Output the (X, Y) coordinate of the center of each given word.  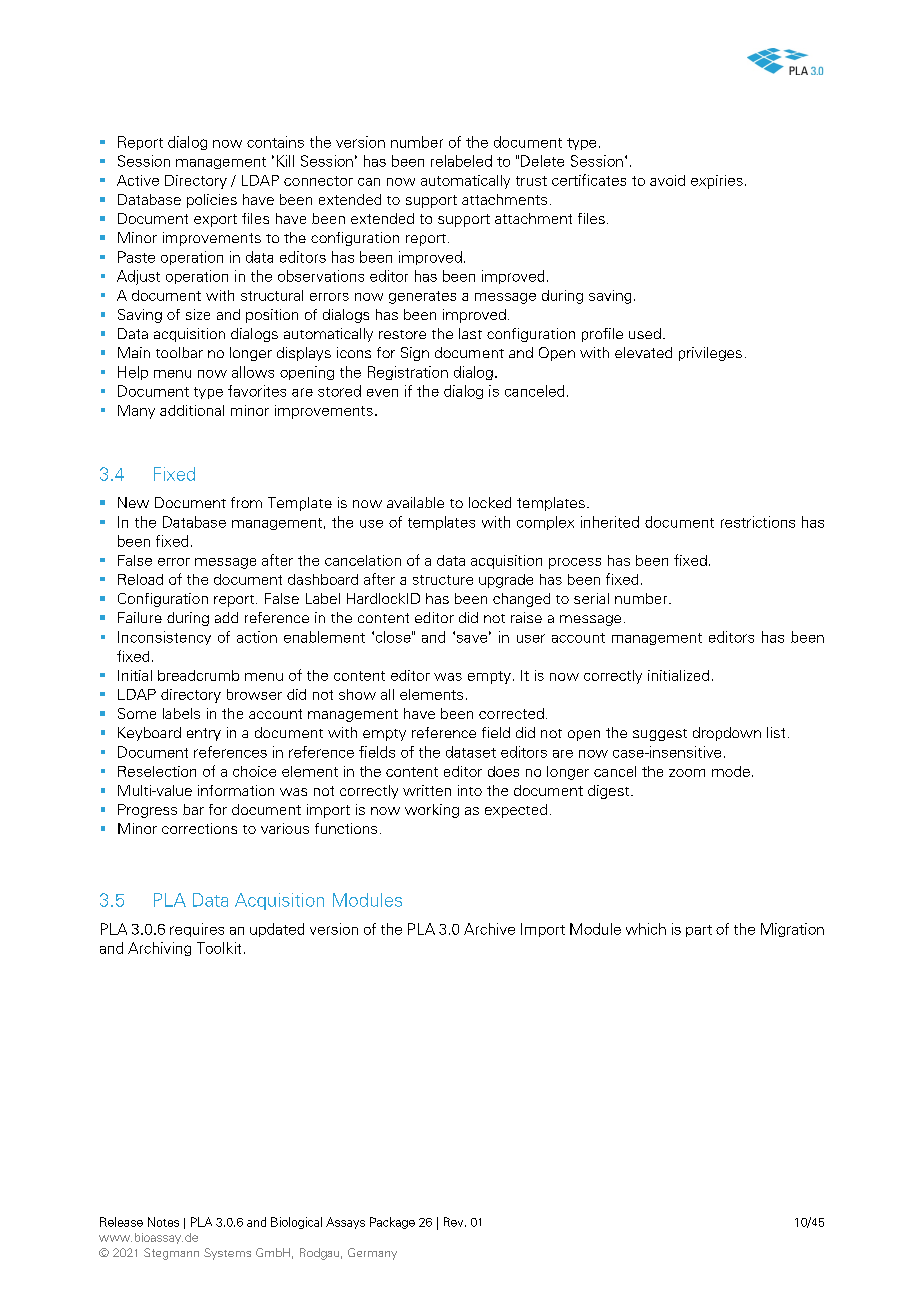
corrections (199, 828)
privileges (710, 354)
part (699, 931)
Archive (489, 929)
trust (531, 181)
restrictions (758, 522)
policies (212, 201)
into (470, 790)
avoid (667, 180)
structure (443, 580)
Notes (163, 1222)
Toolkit (219, 948)
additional (192, 410)
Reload (140, 579)
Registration (408, 373)
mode (731, 771)
